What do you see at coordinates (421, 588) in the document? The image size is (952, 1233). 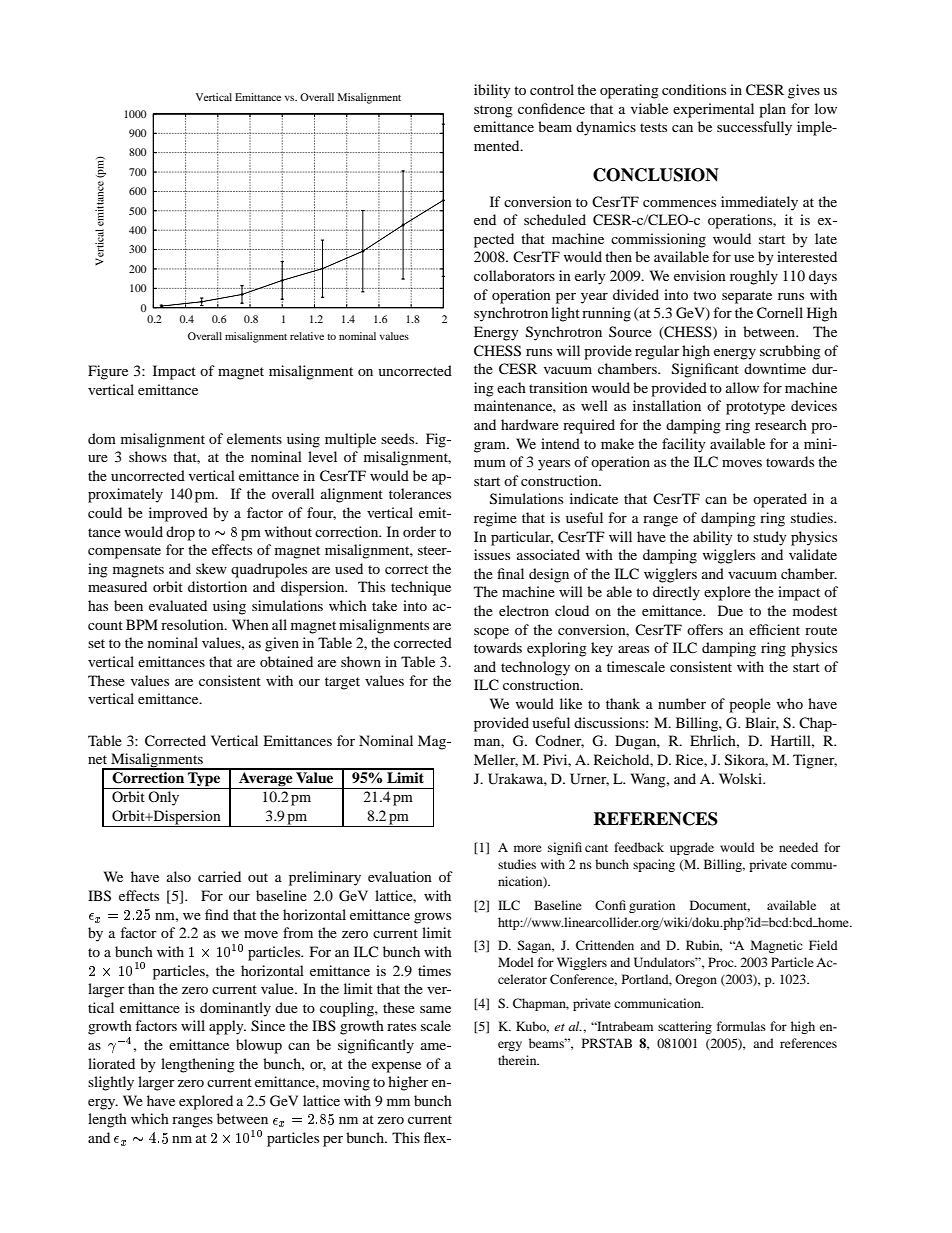 I see `technique` at bounding box center [421, 588].
